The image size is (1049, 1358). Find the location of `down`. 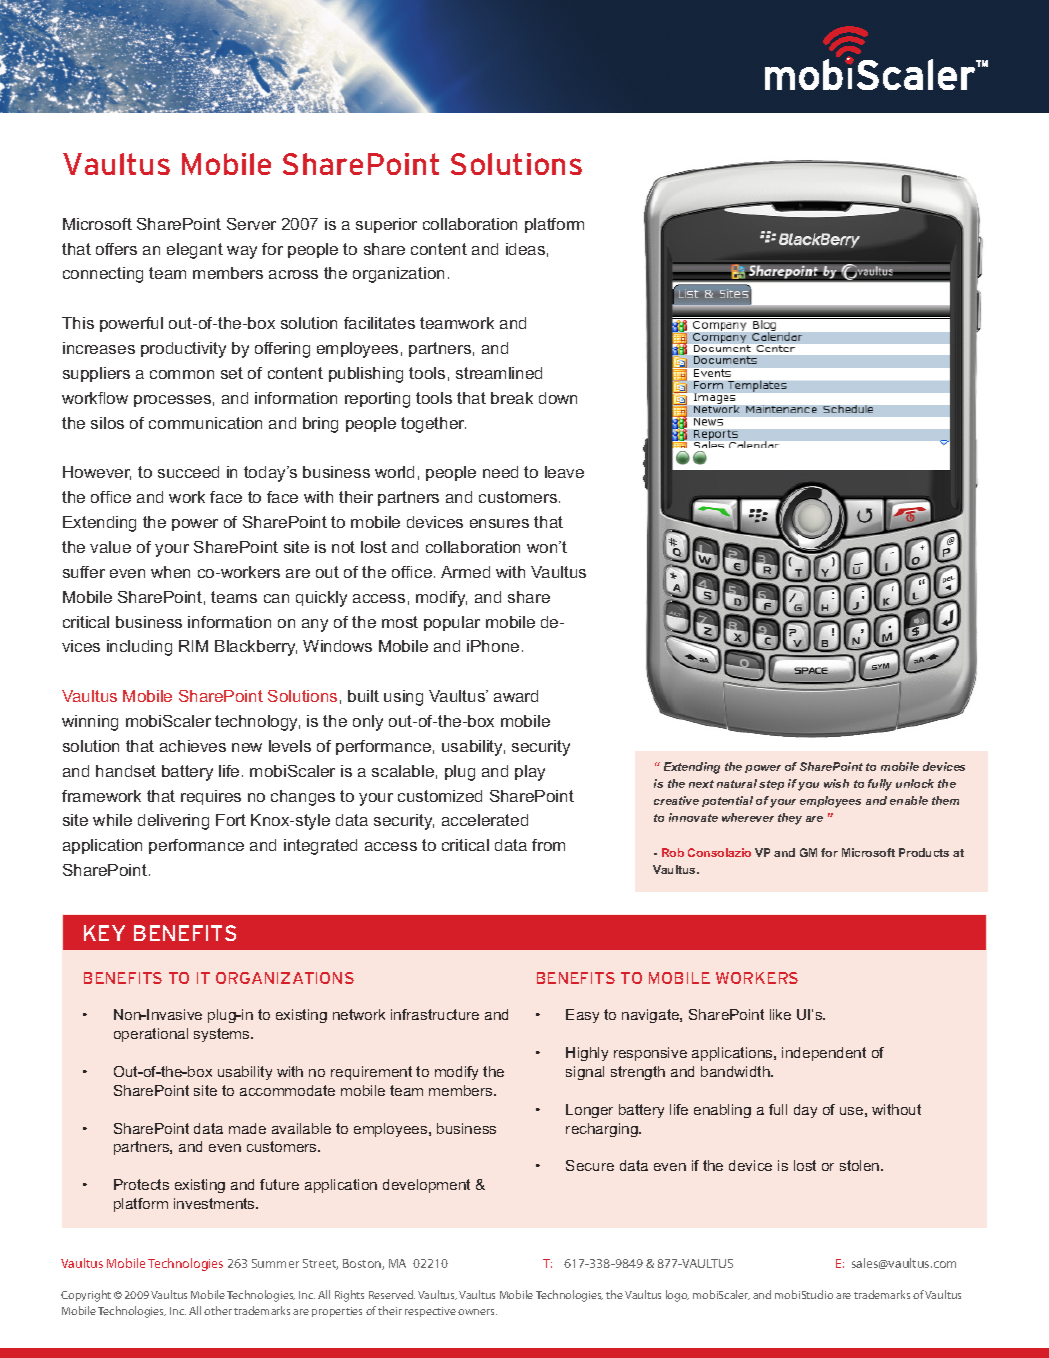

down is located at coordinates (558, 398).
